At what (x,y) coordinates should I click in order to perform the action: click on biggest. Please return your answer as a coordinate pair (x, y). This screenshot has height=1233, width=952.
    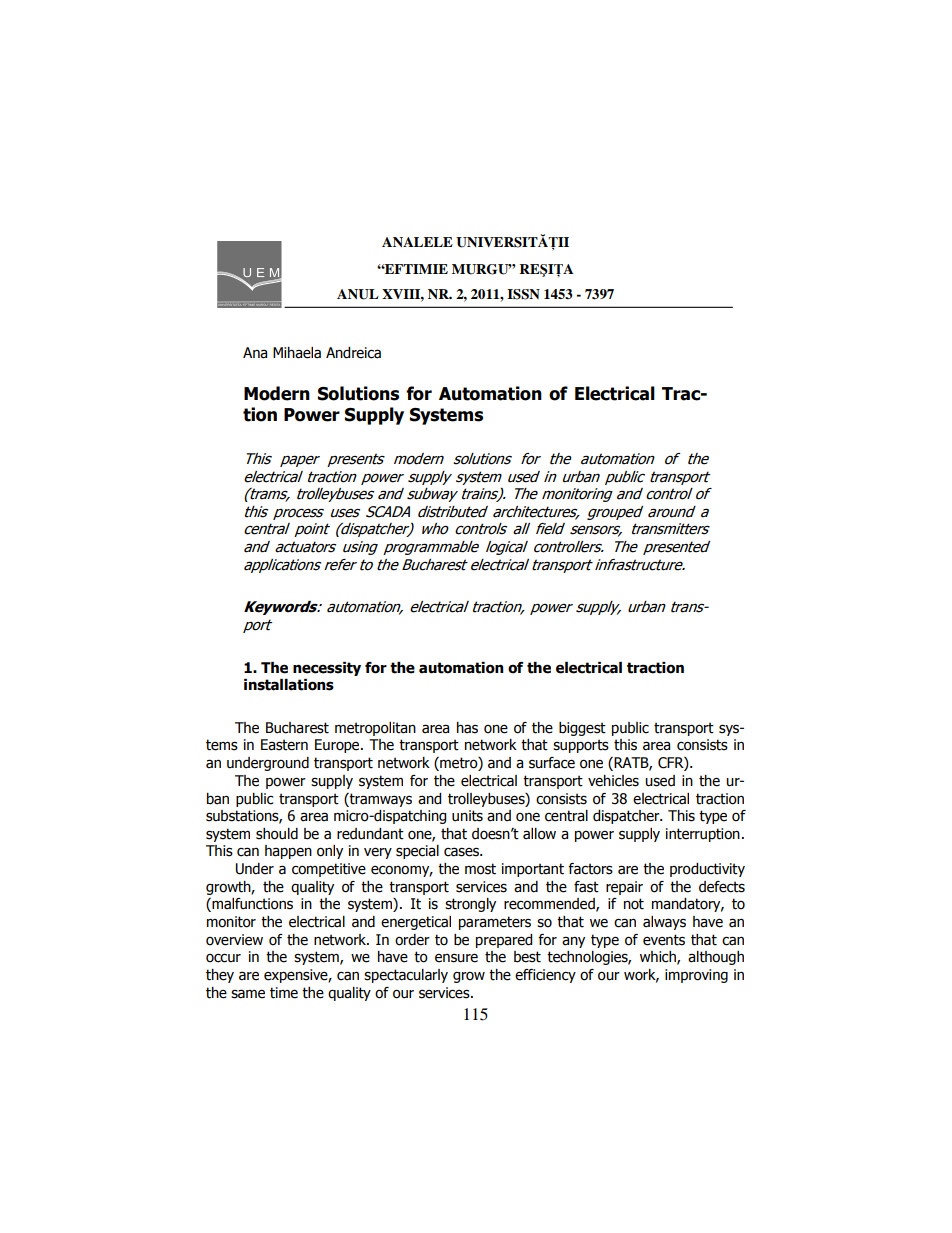
    Looking at the image, I should click on (582, 729).
